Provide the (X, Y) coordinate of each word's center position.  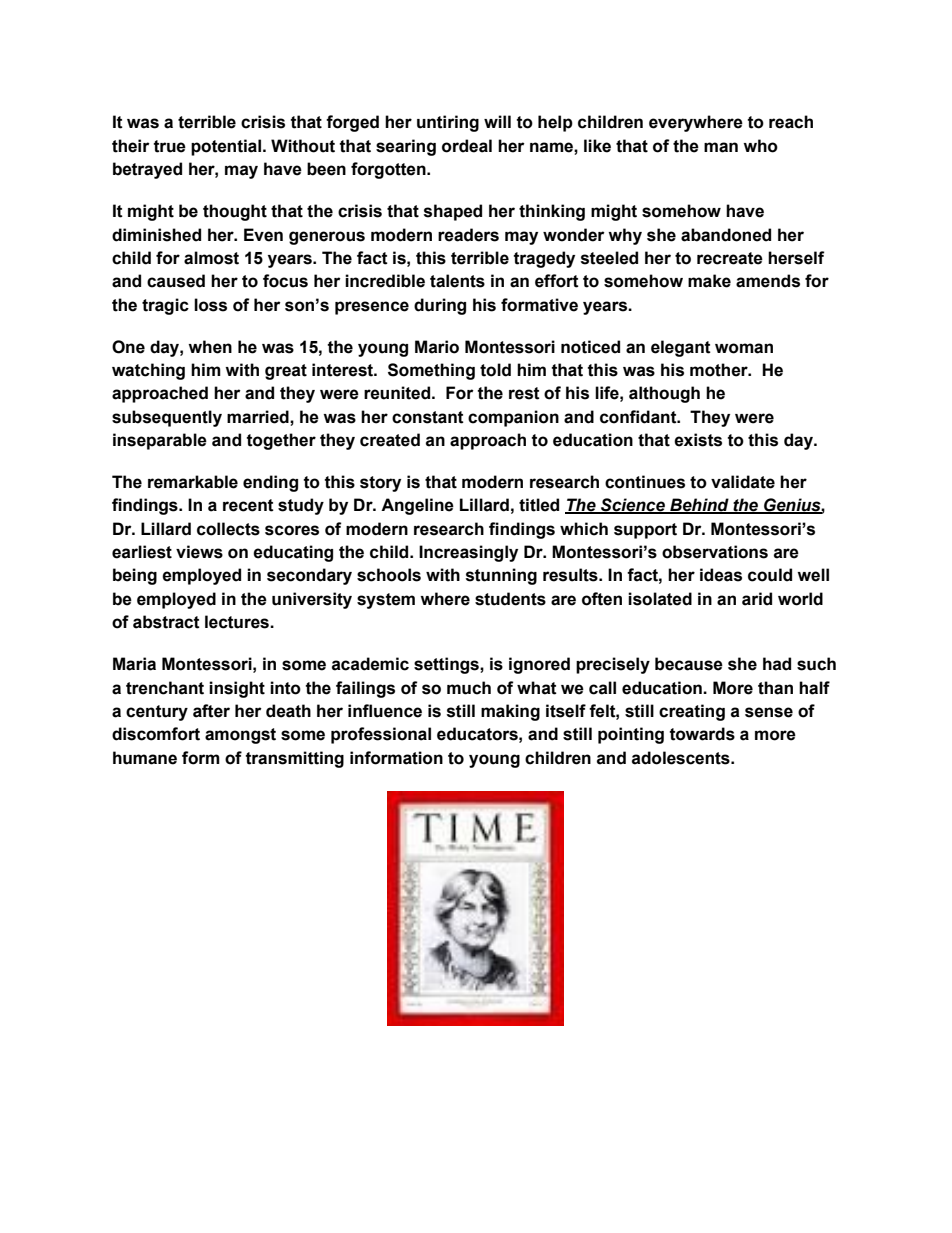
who (760, 146)
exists (698, 440)
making (510, 712)
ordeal (467, 146)
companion (513, 418)
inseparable (160, 441)
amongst (240, 736)
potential (226, 147)
